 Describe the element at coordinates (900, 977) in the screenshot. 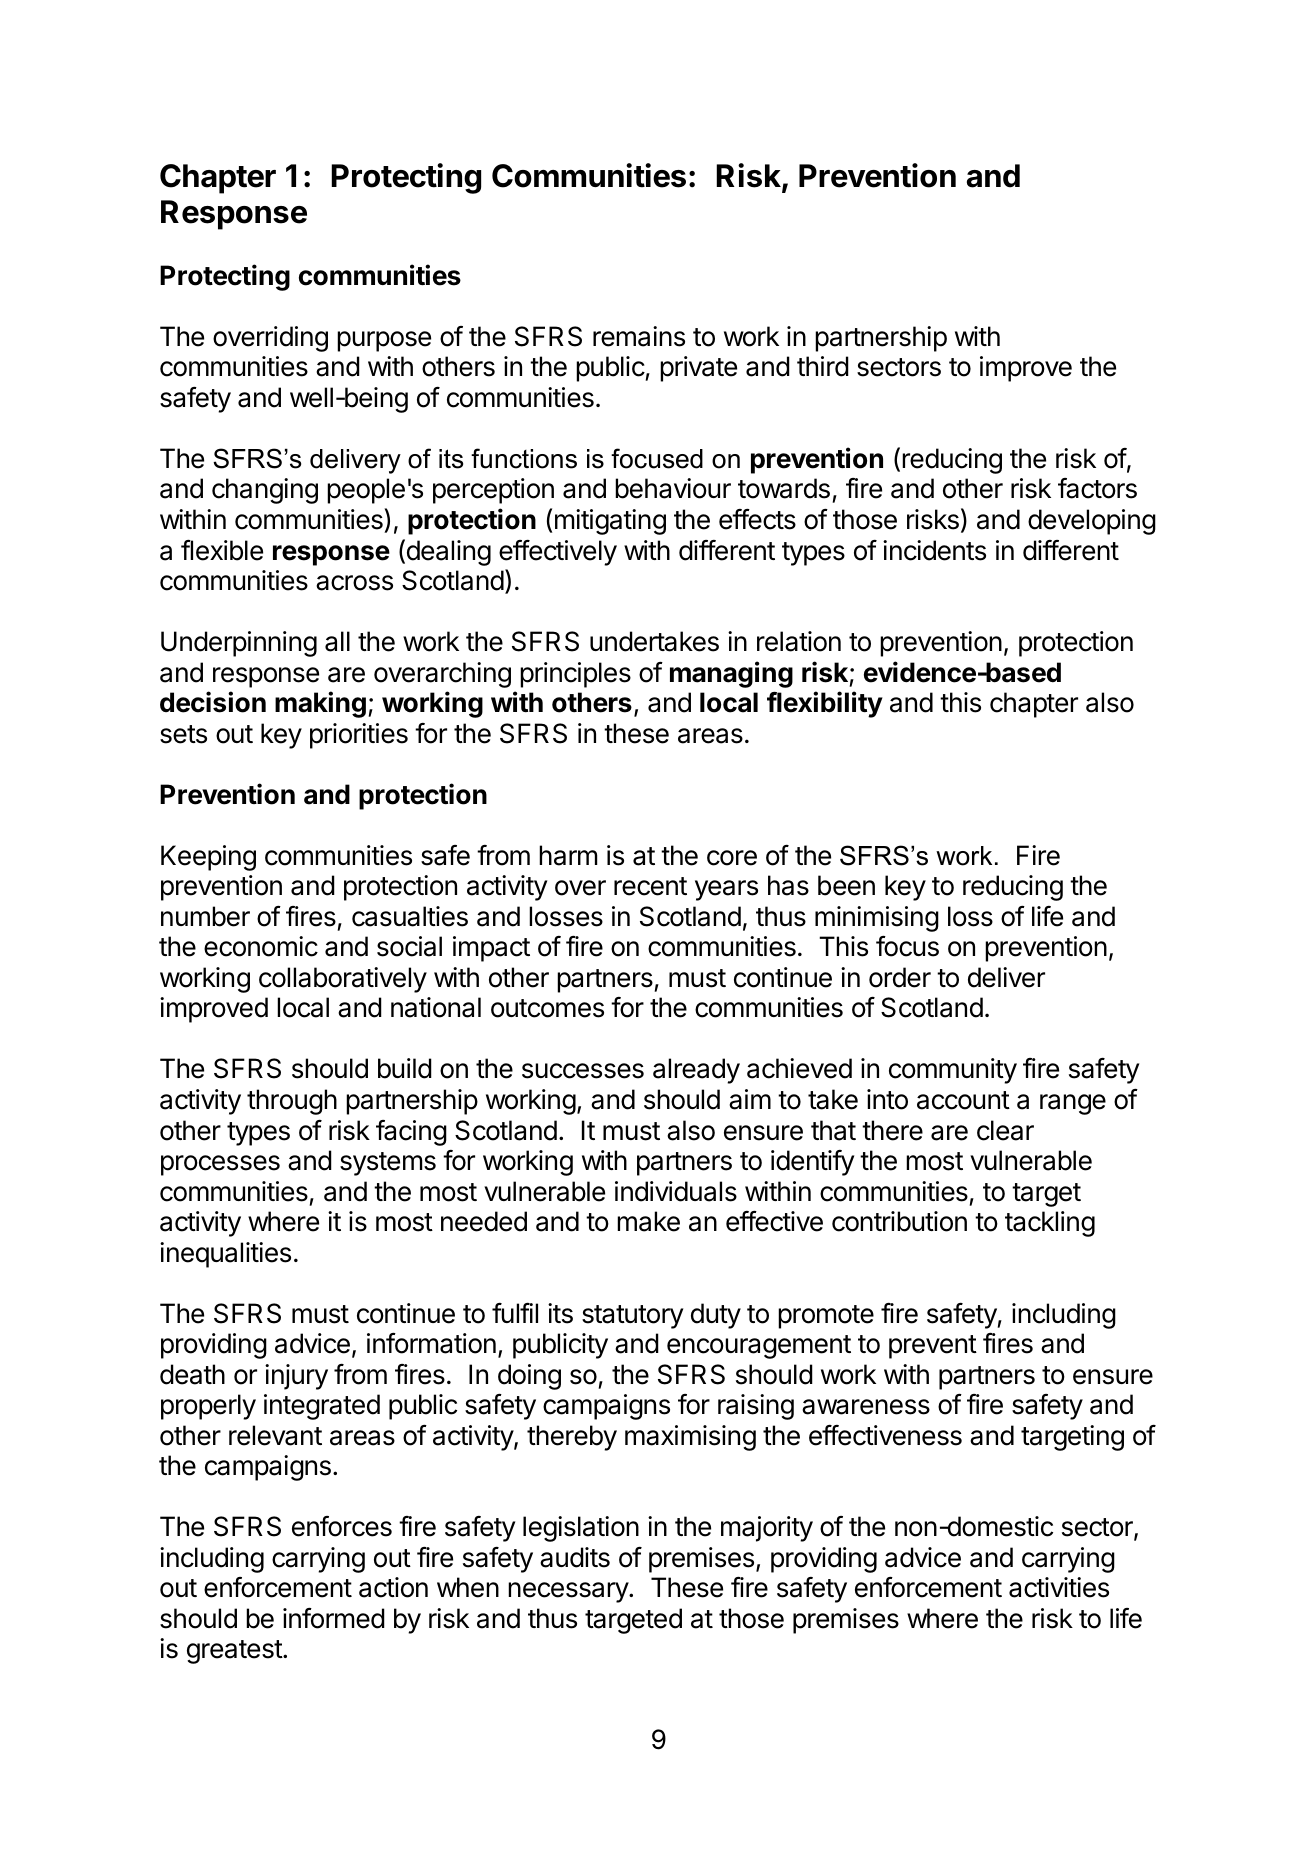

I see `order` at that location.
